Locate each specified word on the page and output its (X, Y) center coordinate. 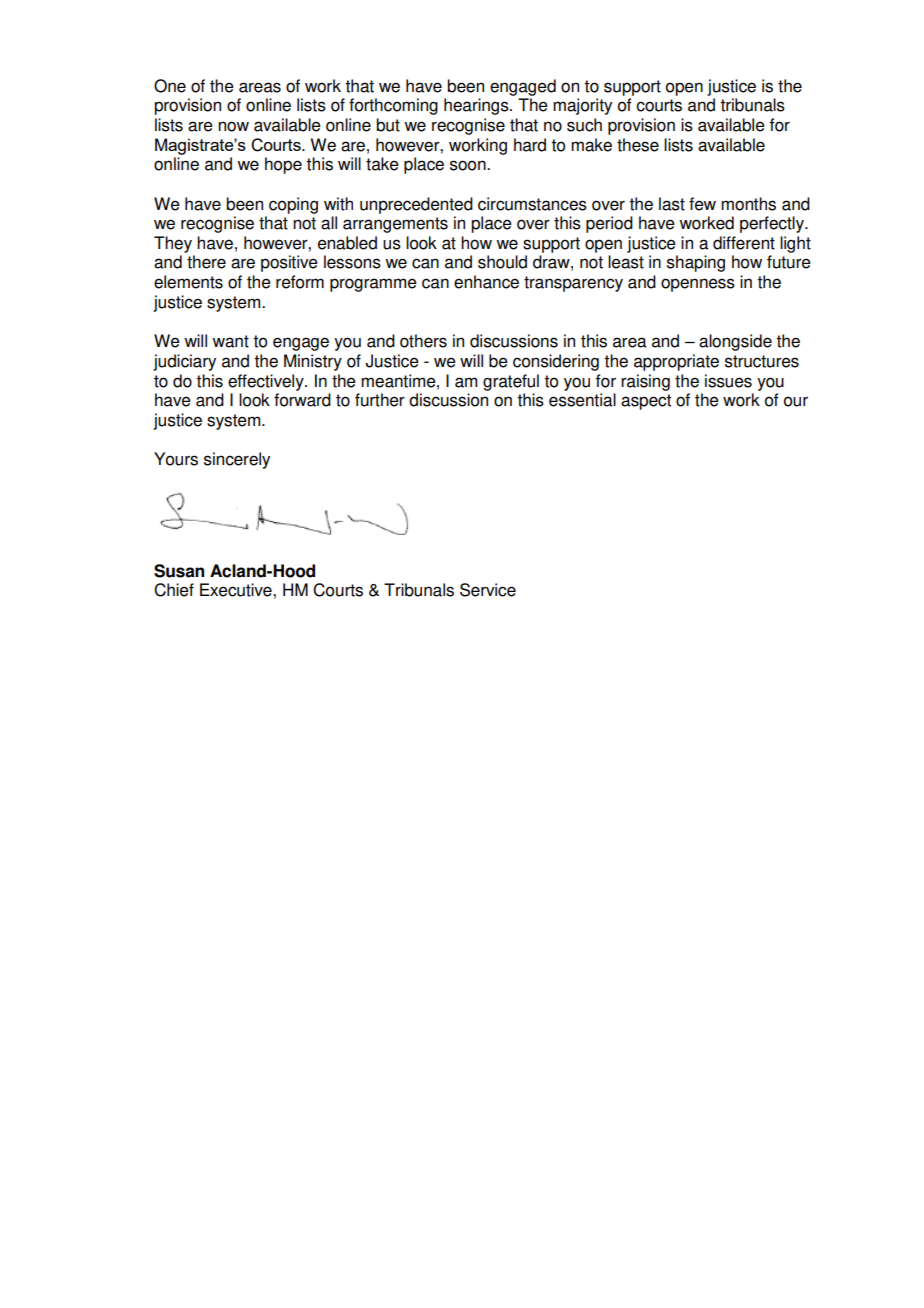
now (233, 126)
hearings (477, 106)
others (423, 341)
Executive (237, 590)
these (638, 145)
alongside (735, 342)
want (230, 341)
